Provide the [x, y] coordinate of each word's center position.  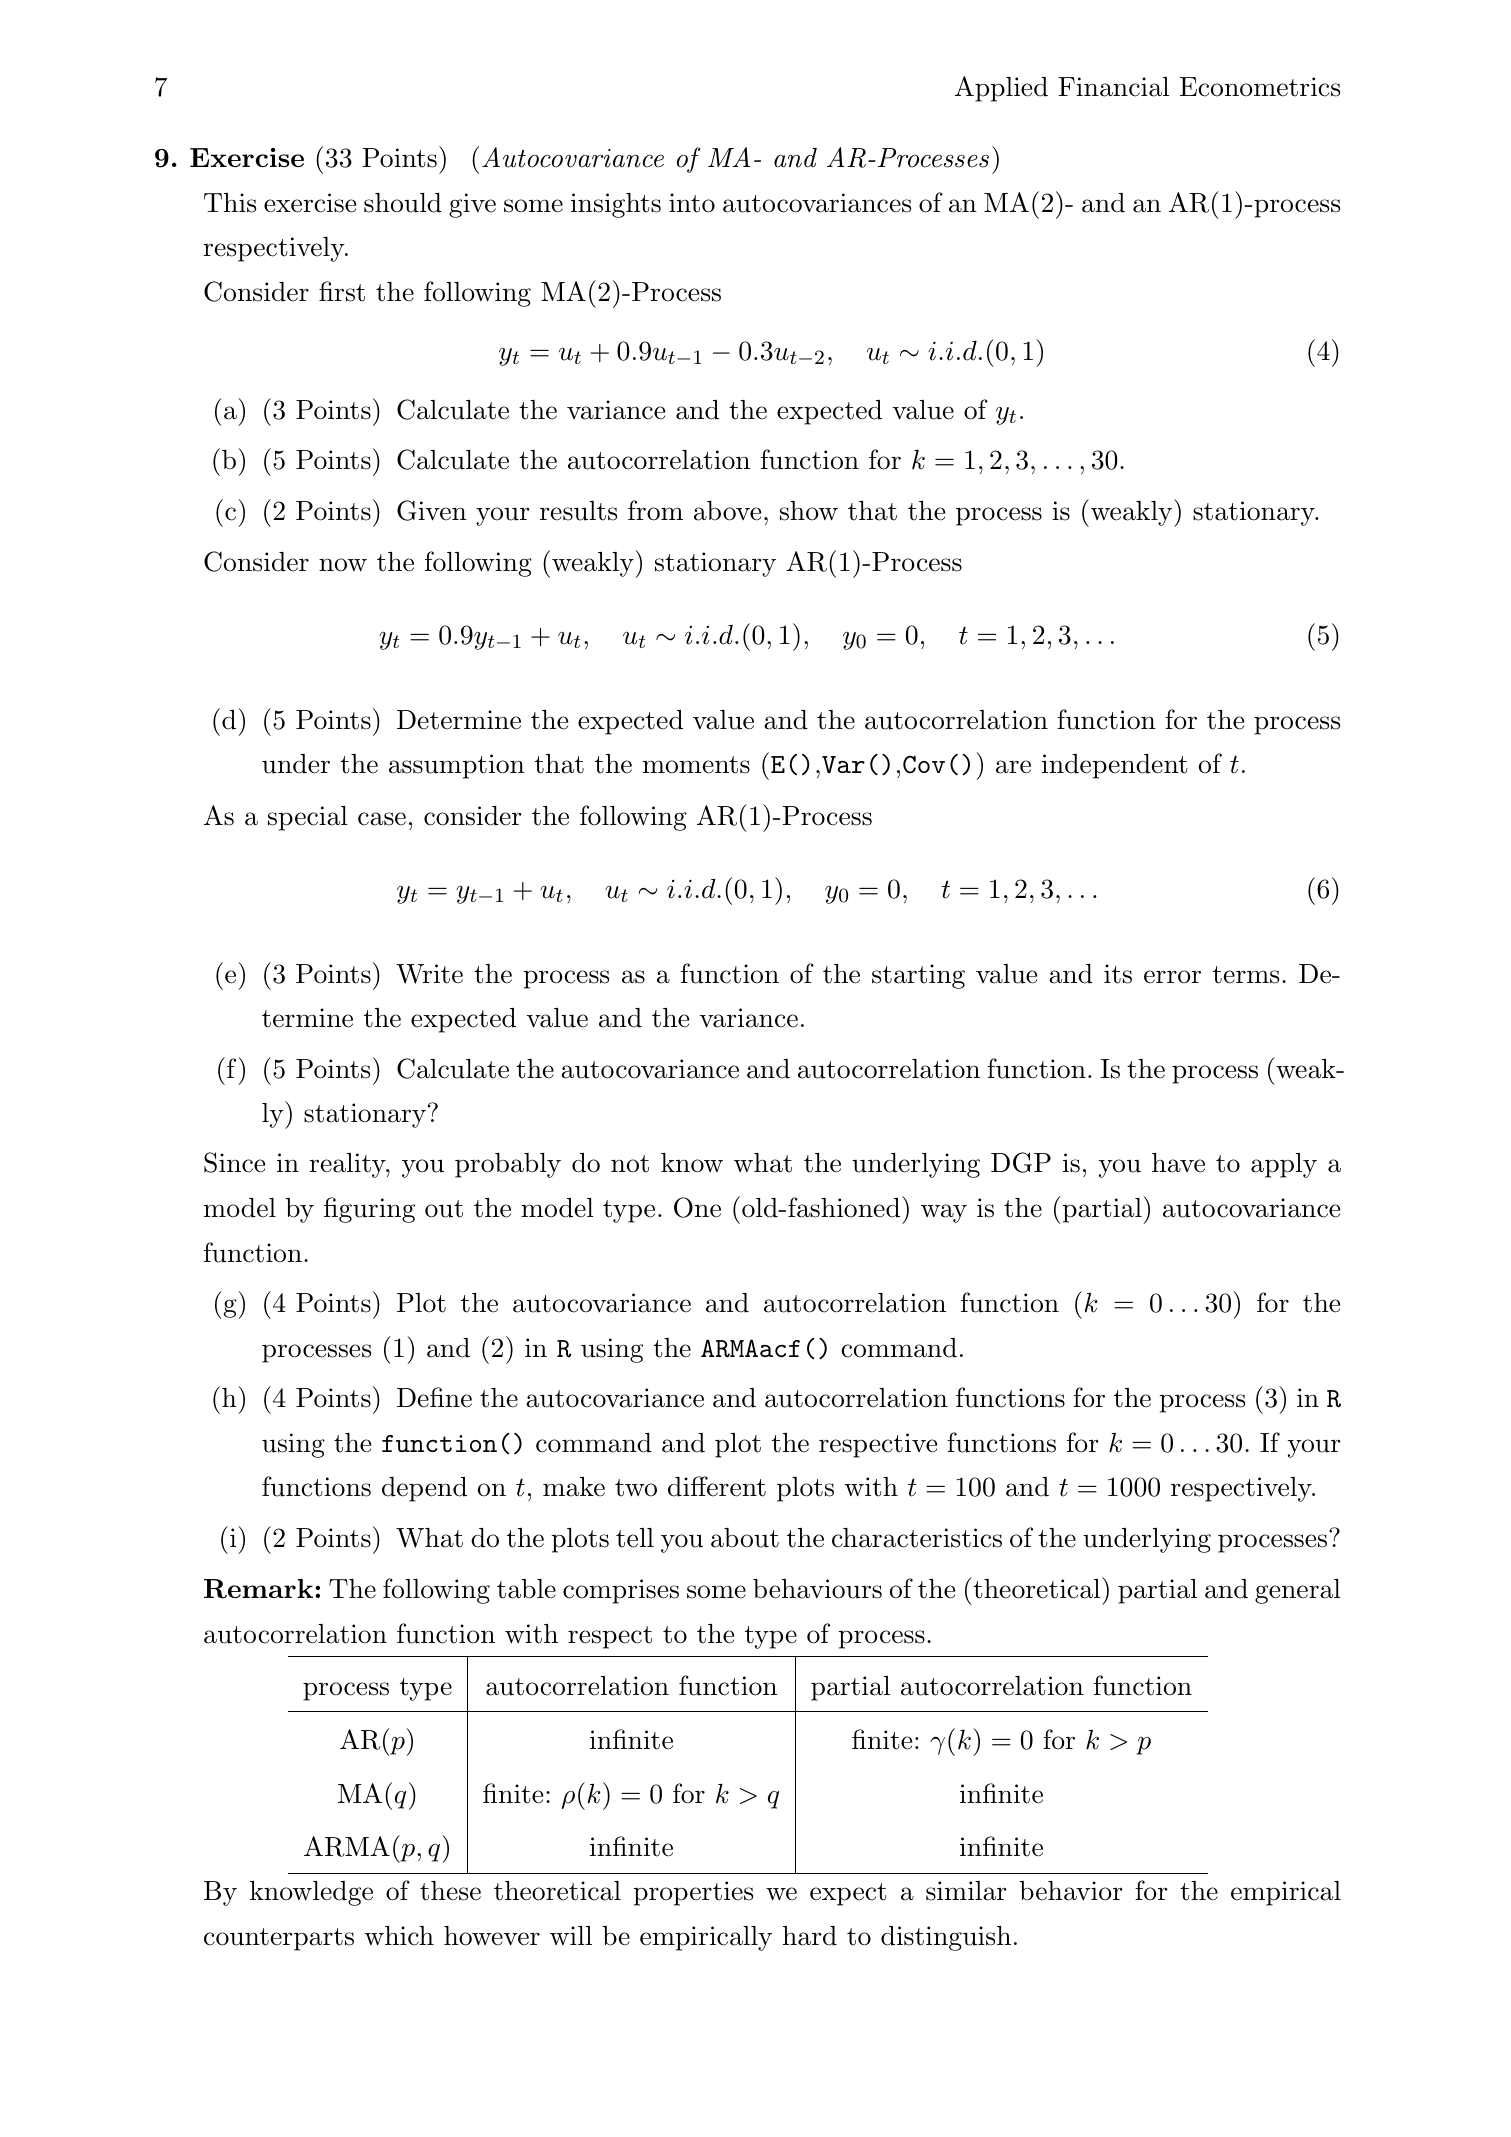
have [1178, 1163]
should [403, 203]
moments [696, 765]
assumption [457, 766]
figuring [369, 1210]
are [1013, 767]
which [399, 1936]
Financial [1113, 87]
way [944, 1213]
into [692, 203]
